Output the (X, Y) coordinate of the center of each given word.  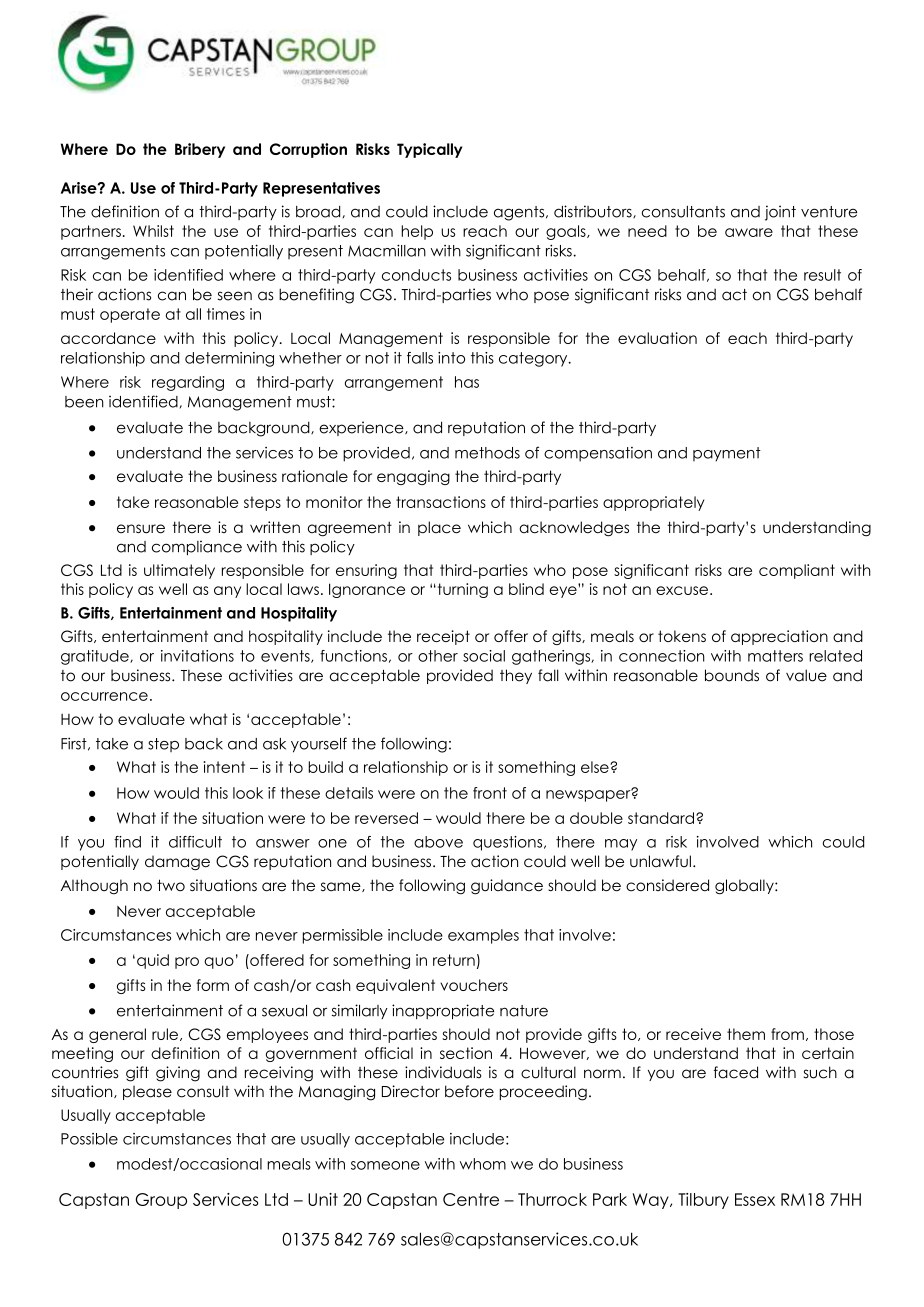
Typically (430, 150)
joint (780, 213)
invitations (197, 656)
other (438, 656)
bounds (732, 675)
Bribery (200, 150)
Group (161, 1201)
